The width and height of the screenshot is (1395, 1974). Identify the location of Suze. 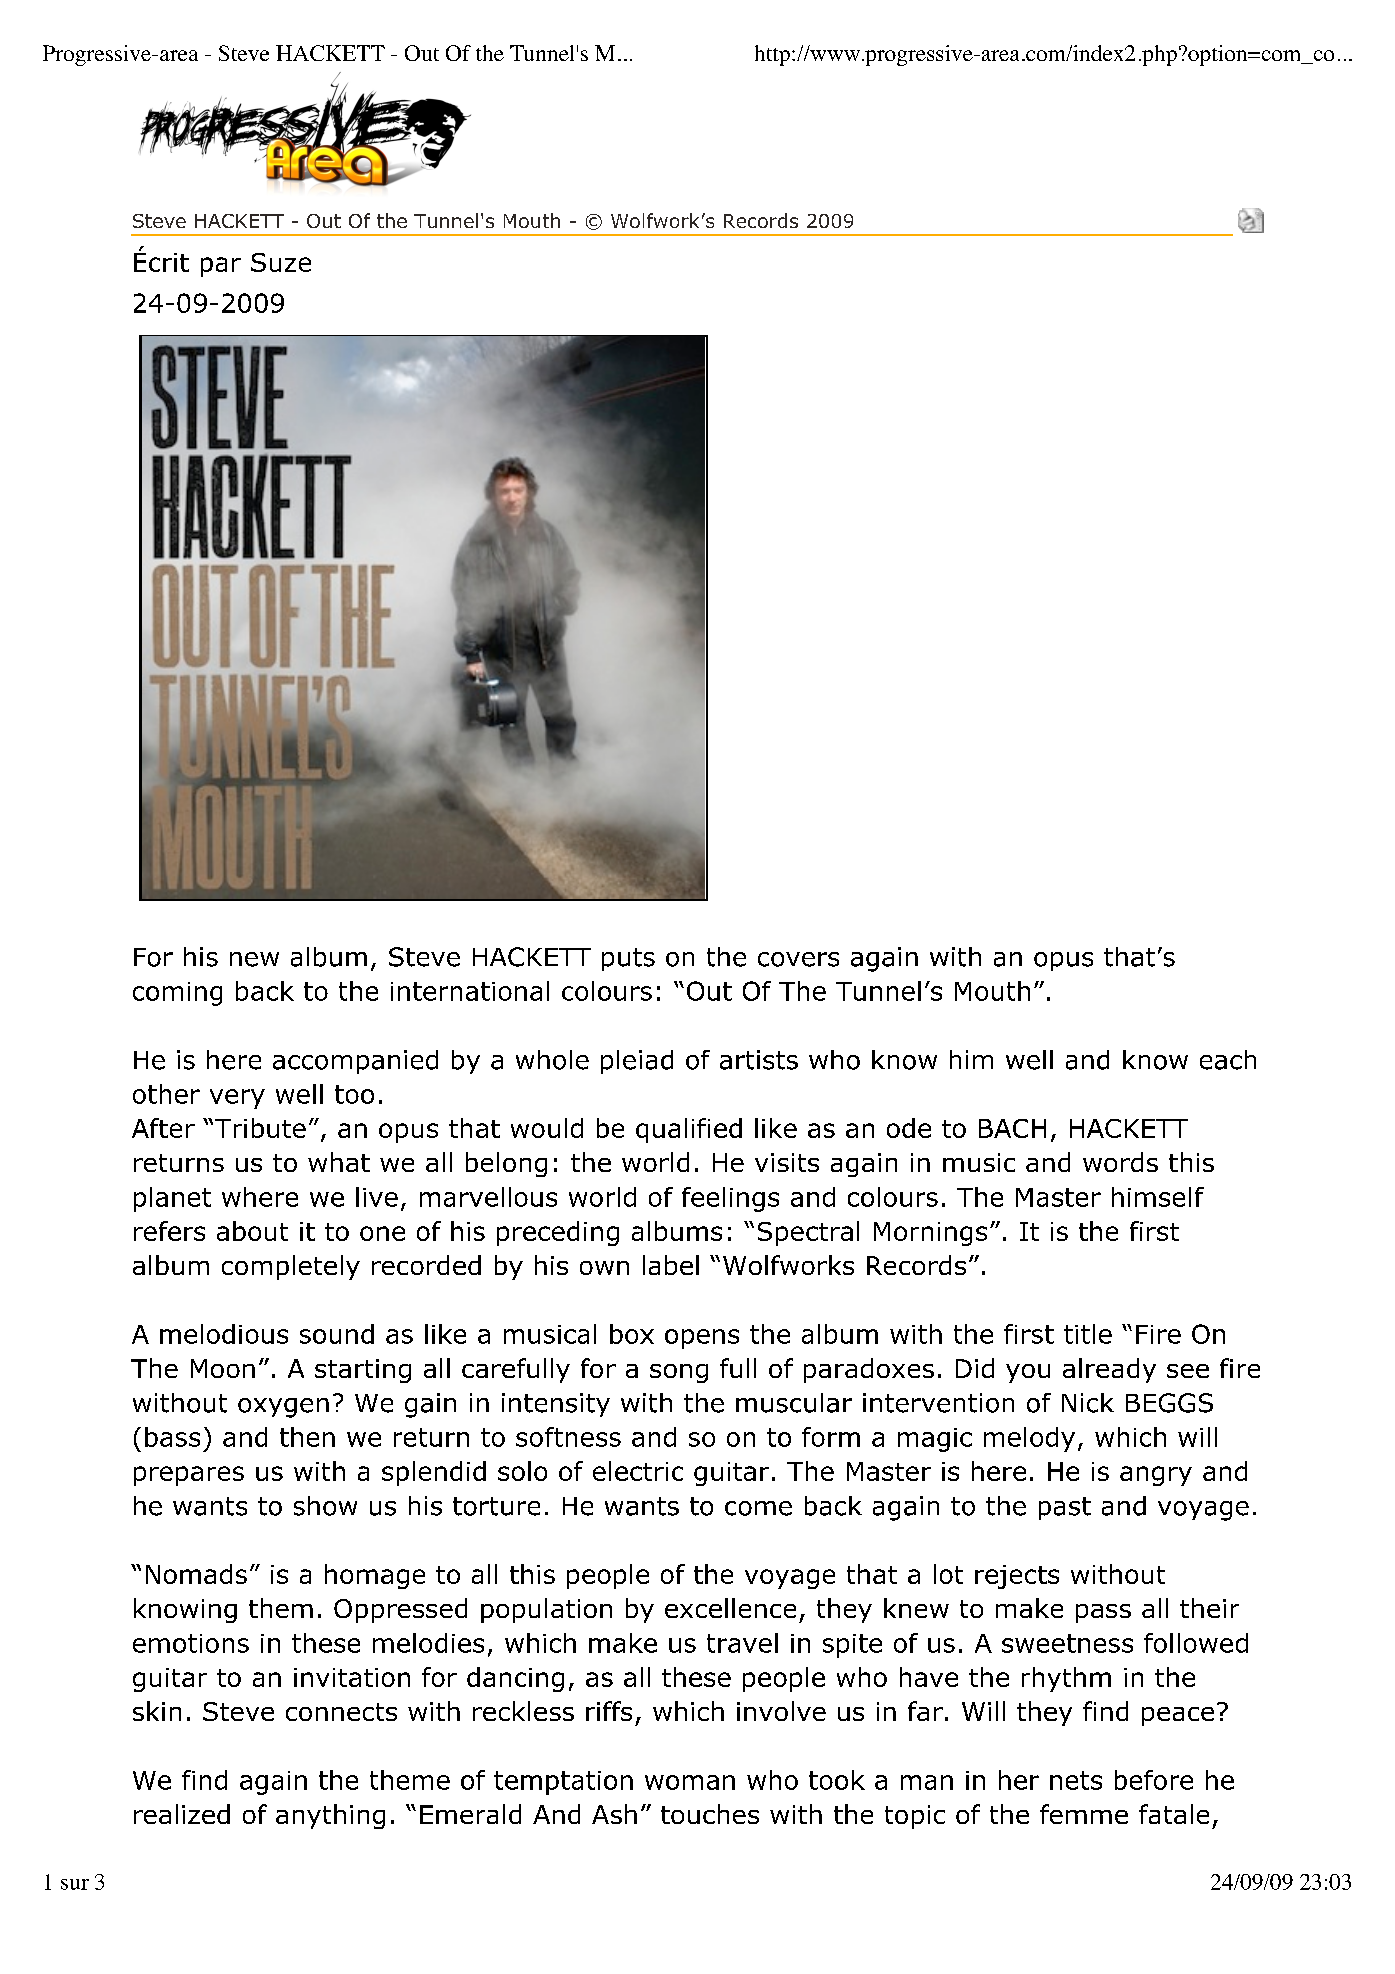
(281, 262).
